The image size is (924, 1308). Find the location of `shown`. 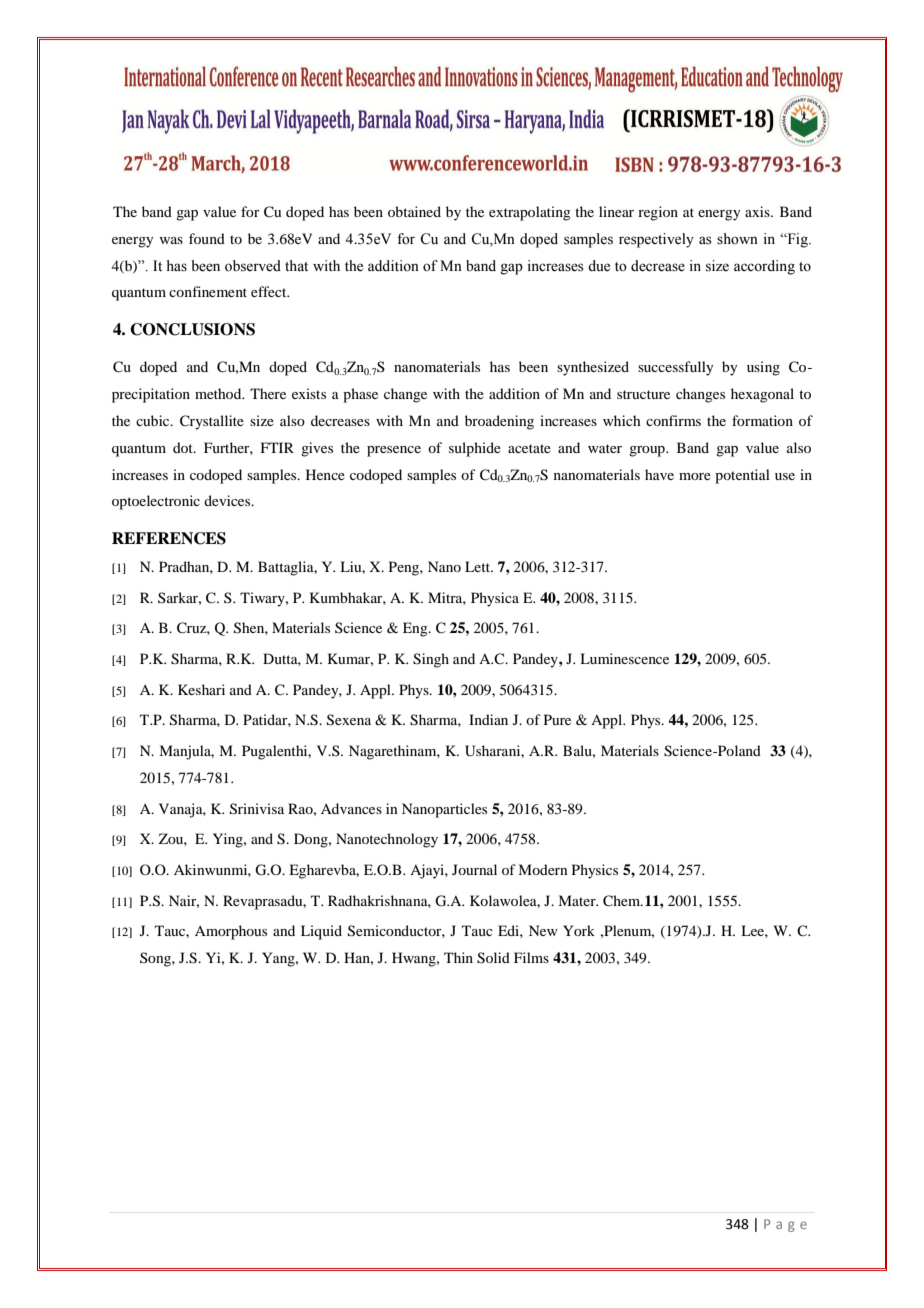

shown is located at coordinates (737, 239).
